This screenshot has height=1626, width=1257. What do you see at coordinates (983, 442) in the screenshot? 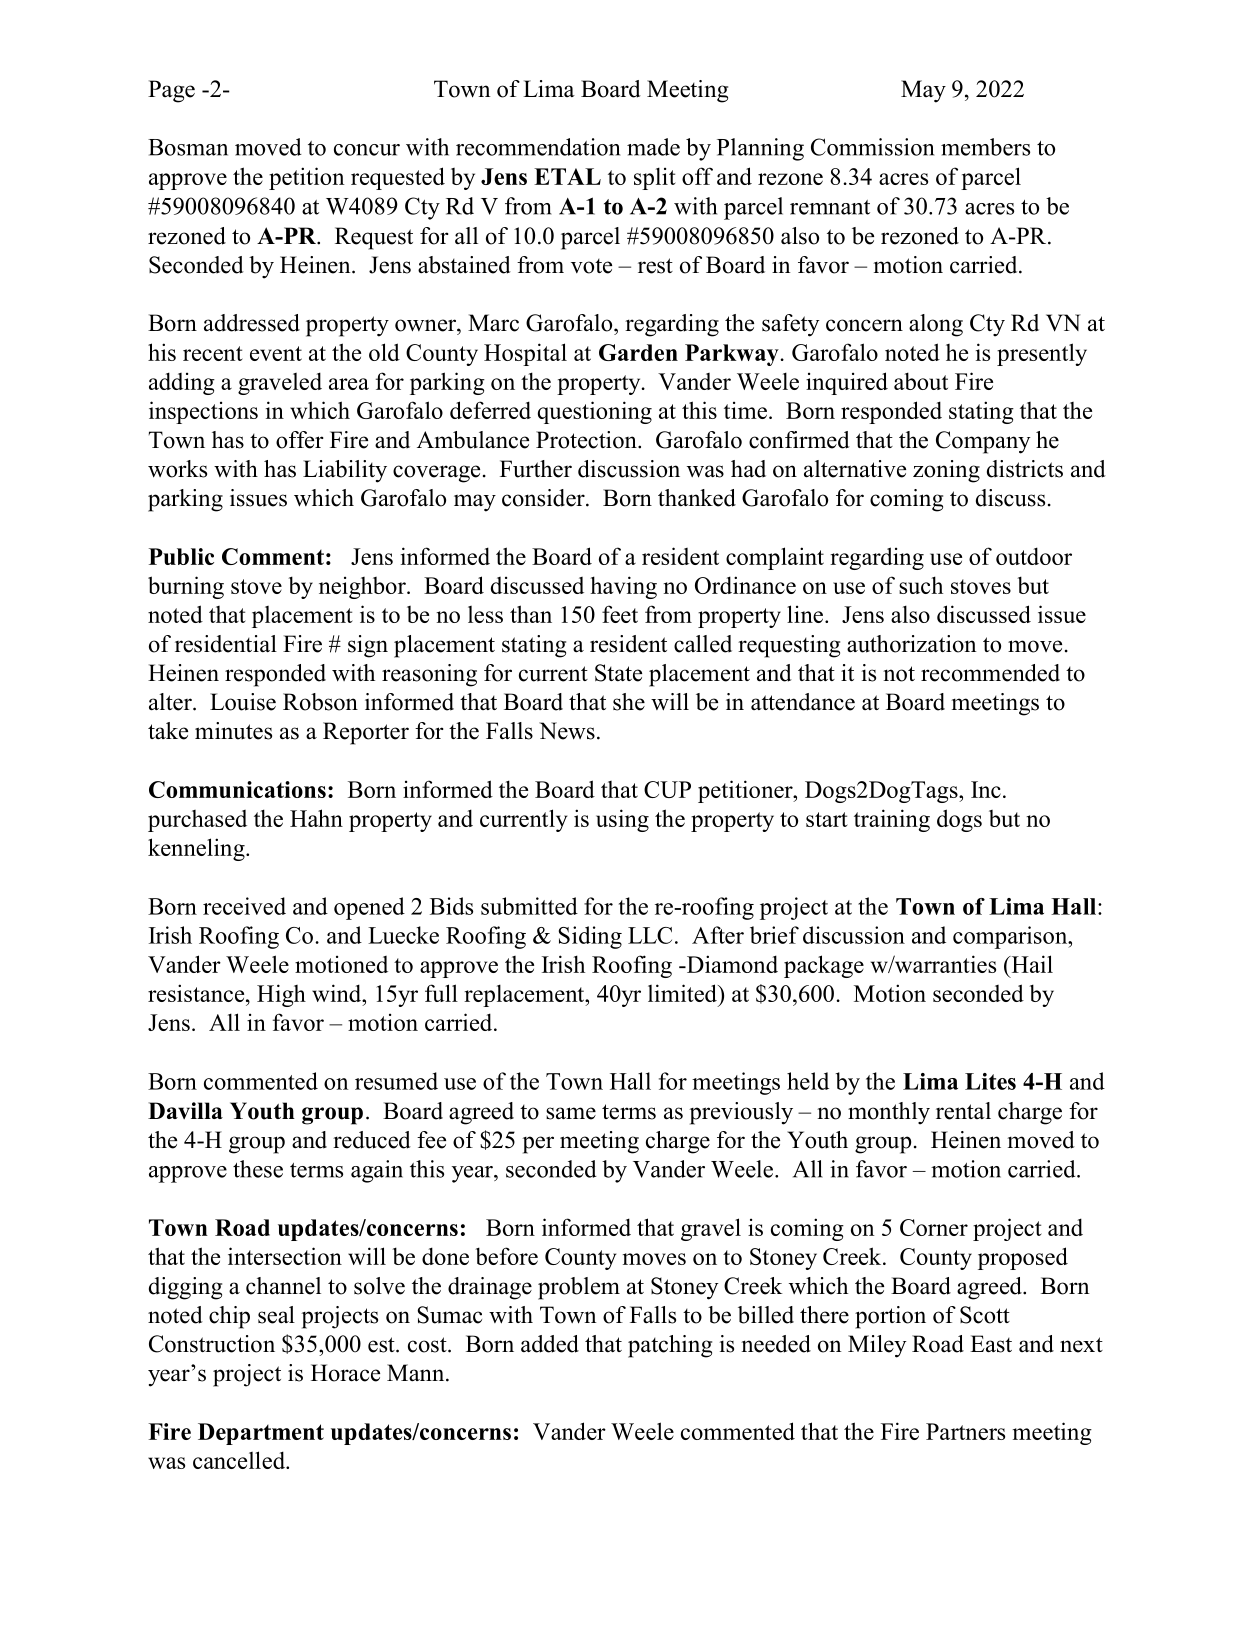
I see `Company` at bounding box center [983, 442].
